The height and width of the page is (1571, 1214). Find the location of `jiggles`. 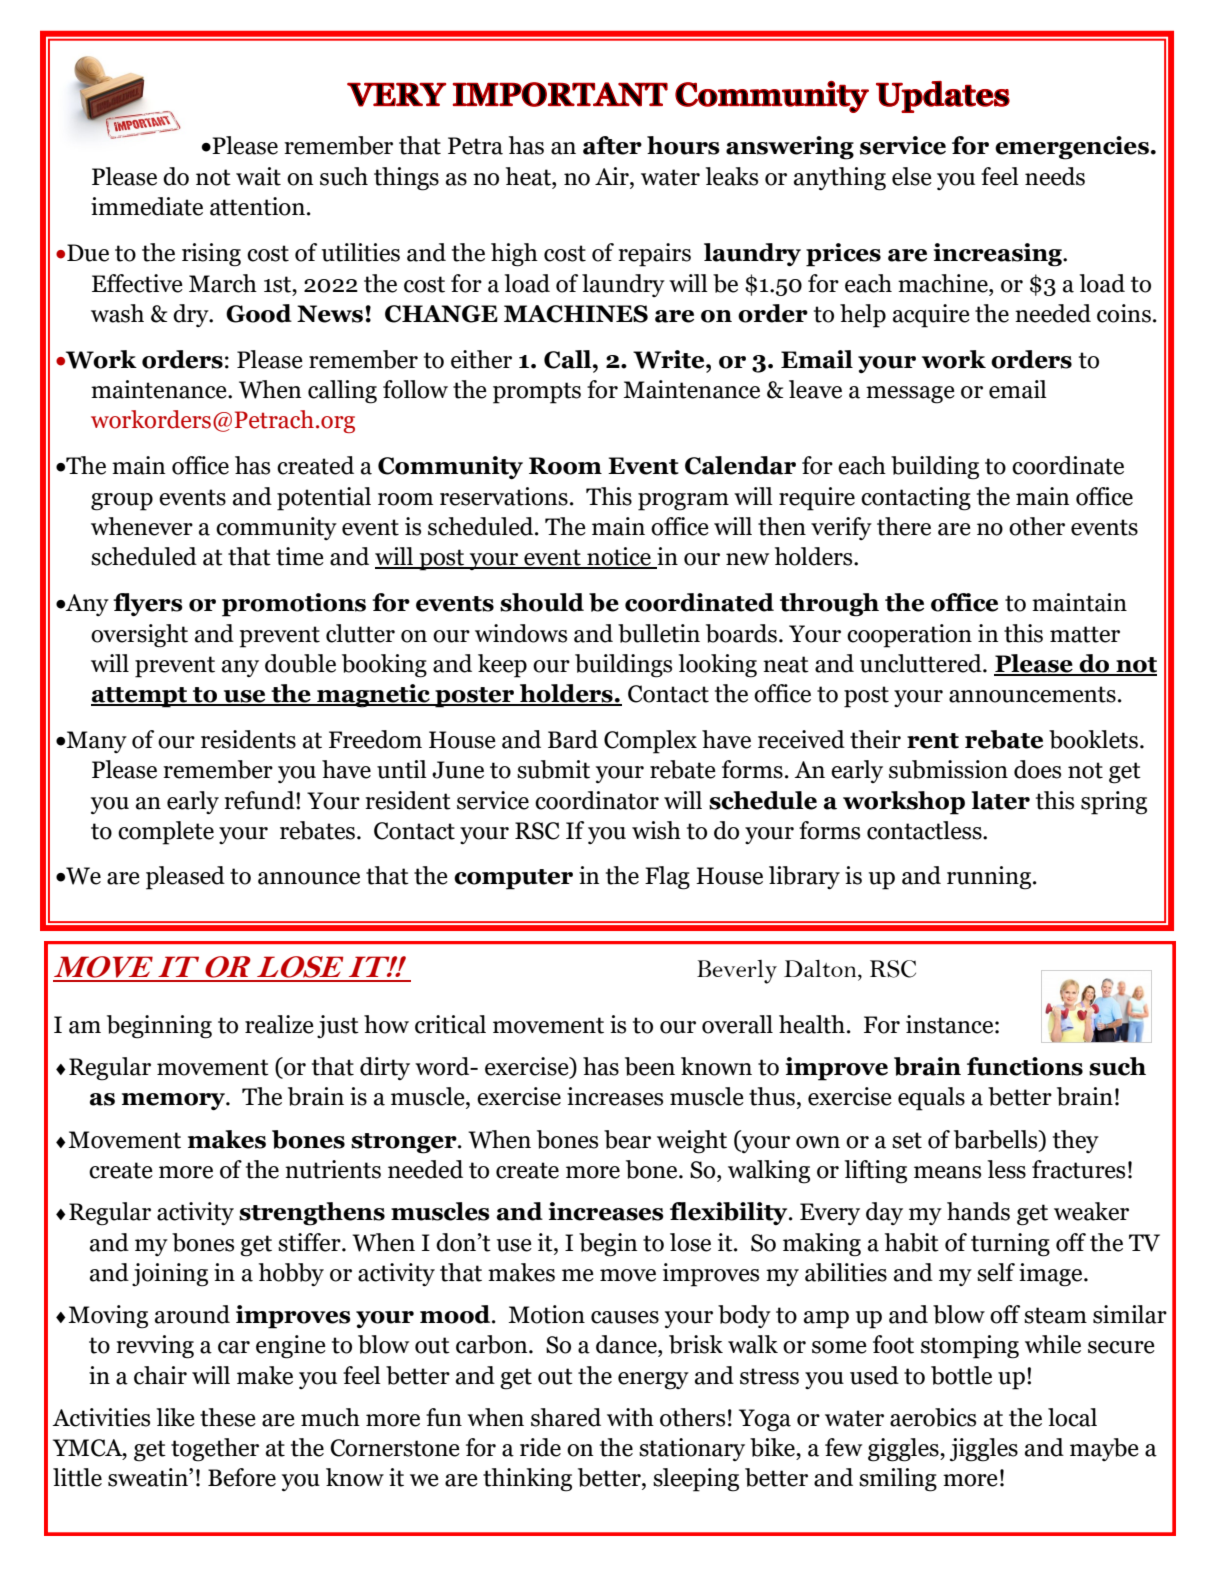

jiggles is located at coordinates (984, 1450).
